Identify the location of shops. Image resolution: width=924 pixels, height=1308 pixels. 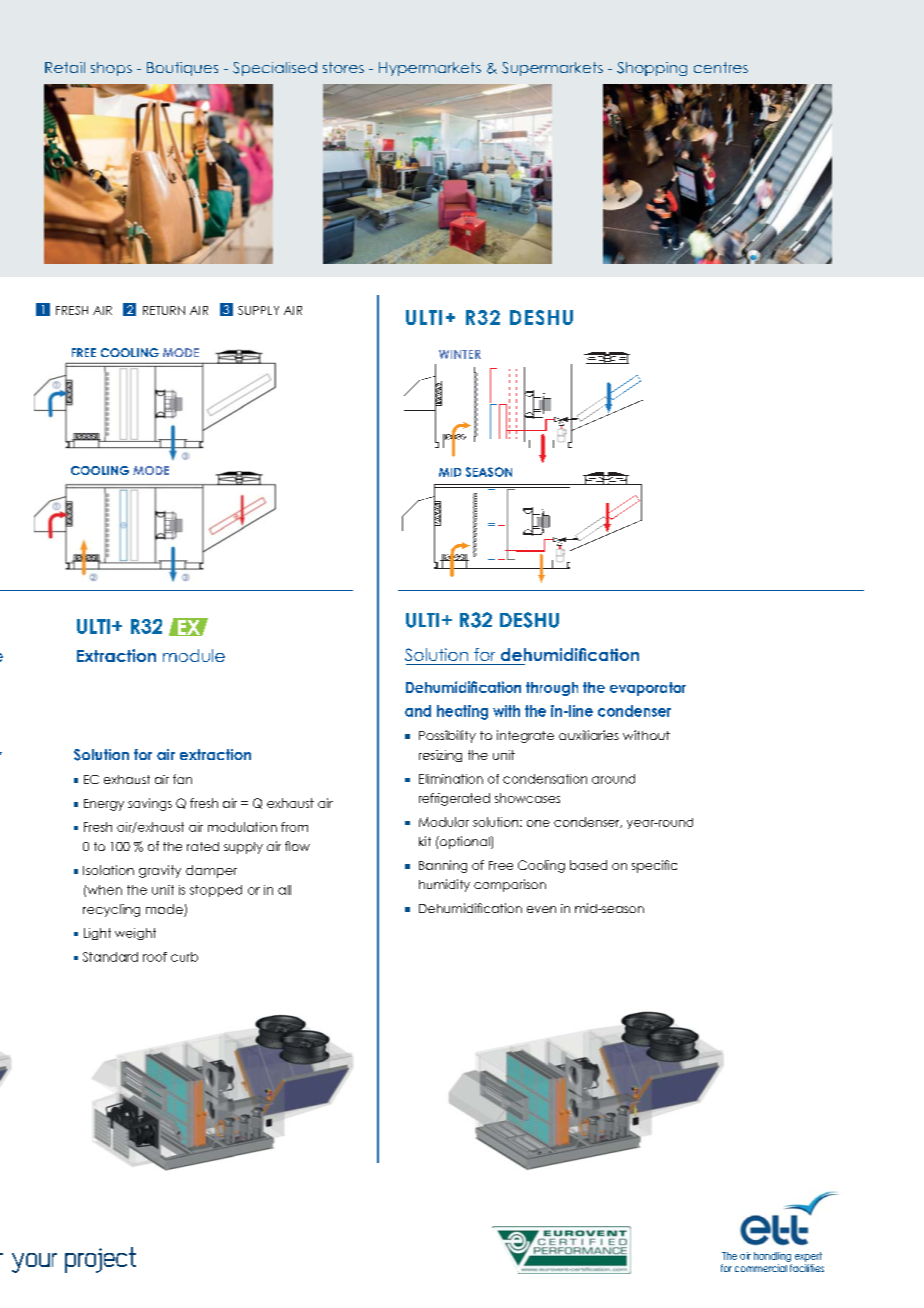
(111, 69).
